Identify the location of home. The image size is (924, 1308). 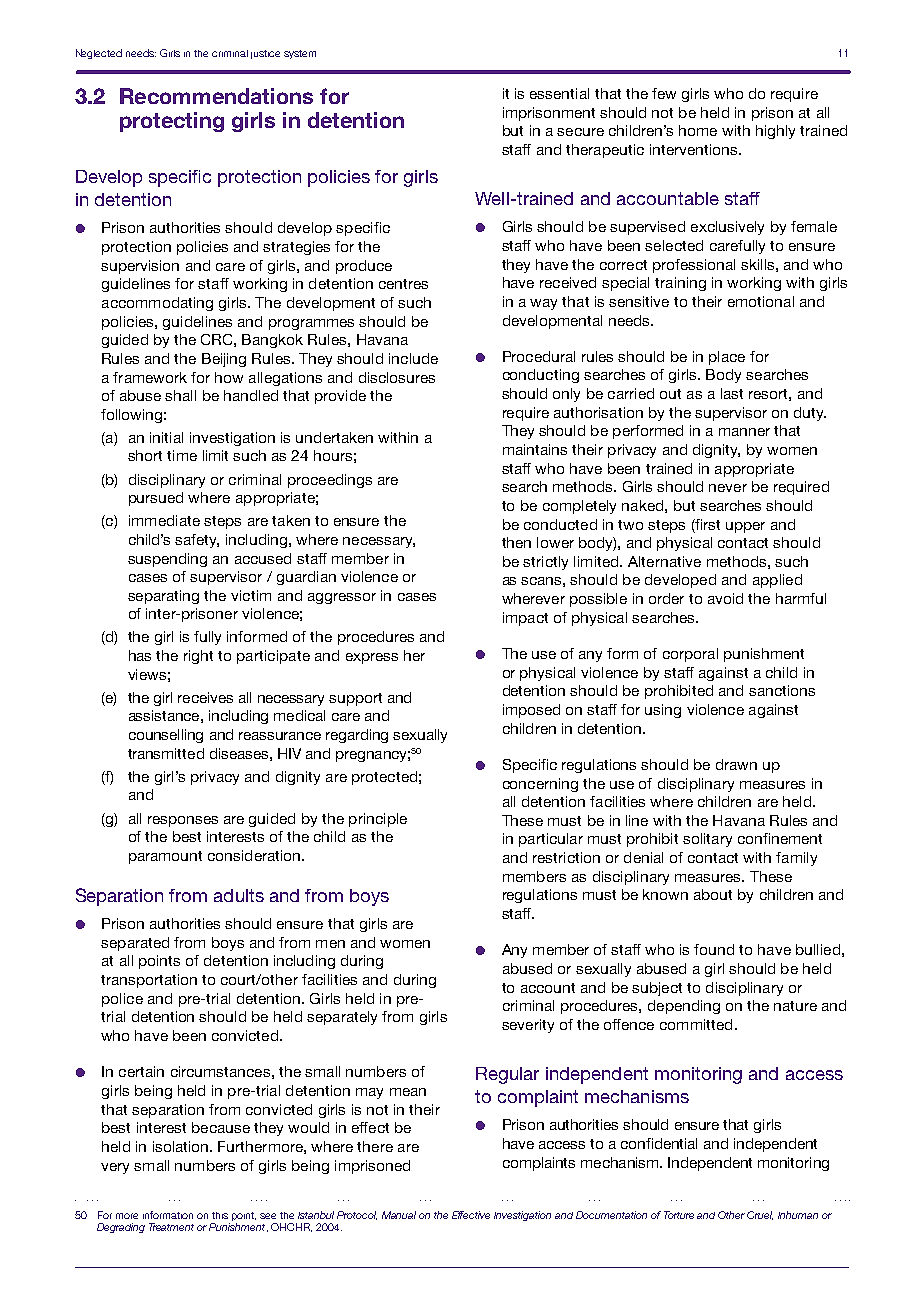
(698, 130).
